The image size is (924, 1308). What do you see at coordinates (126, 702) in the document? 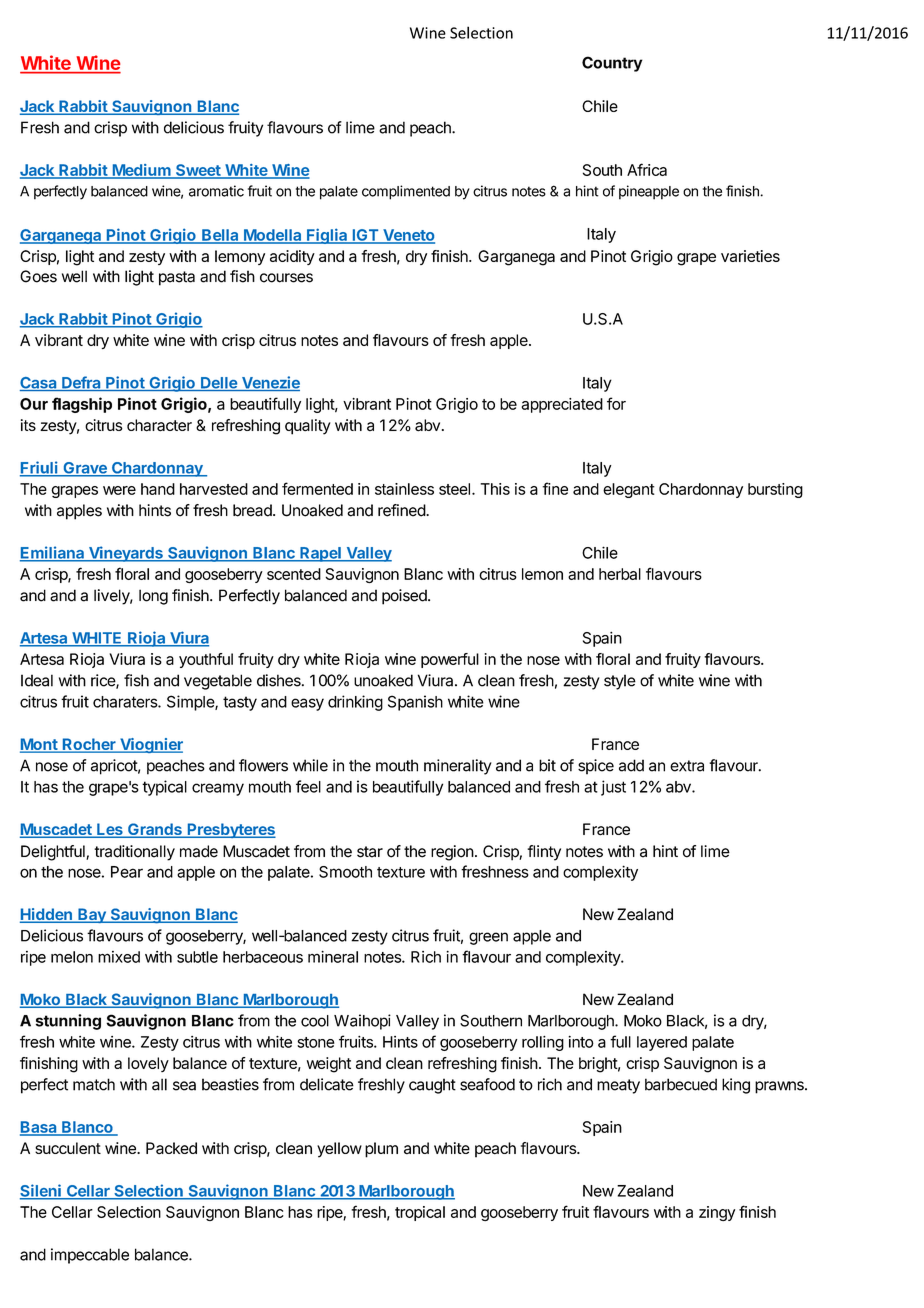
I see `charaters` at bounding box center [126, 702].
